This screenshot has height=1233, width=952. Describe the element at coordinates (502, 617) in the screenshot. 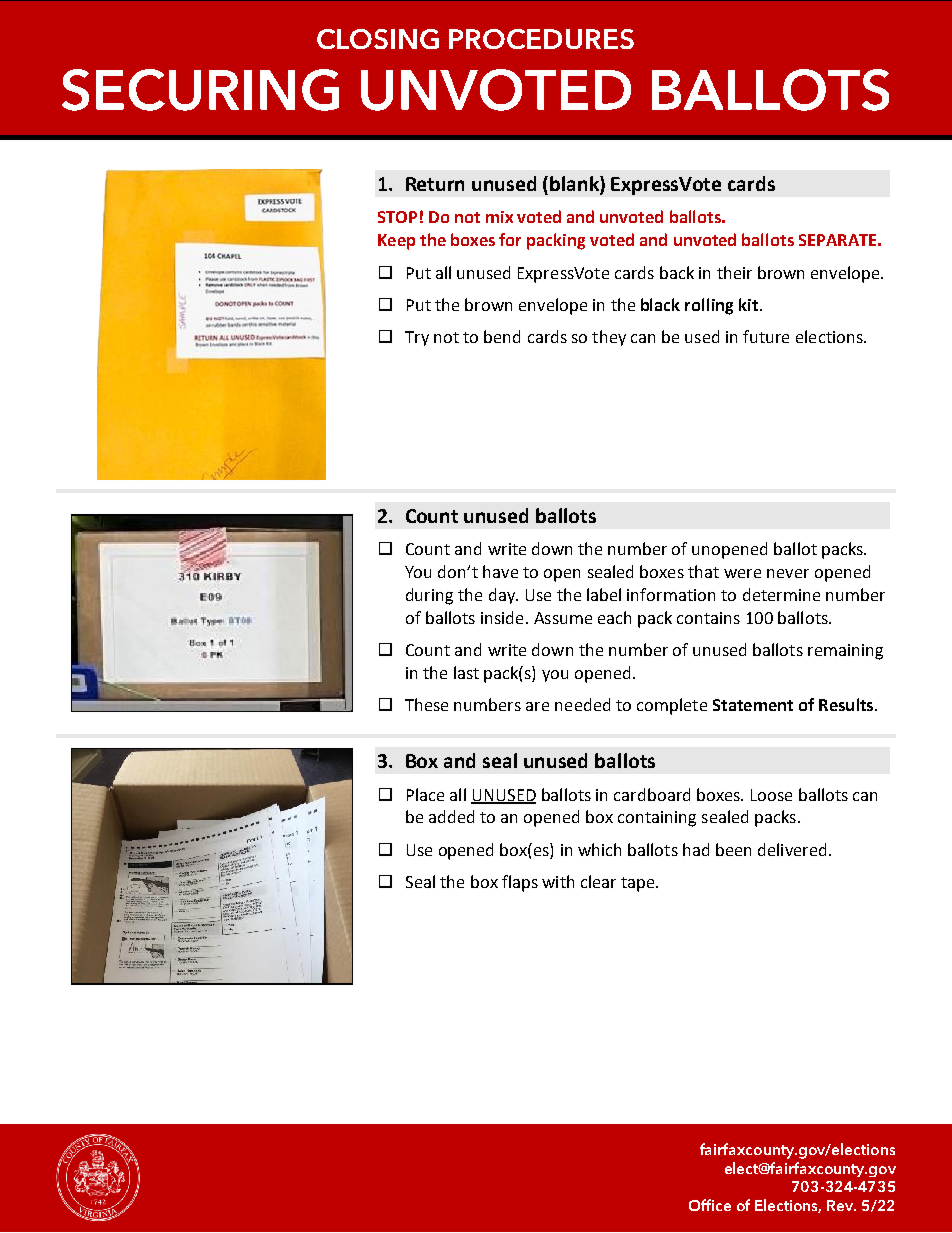

I see `inside` at that location.
